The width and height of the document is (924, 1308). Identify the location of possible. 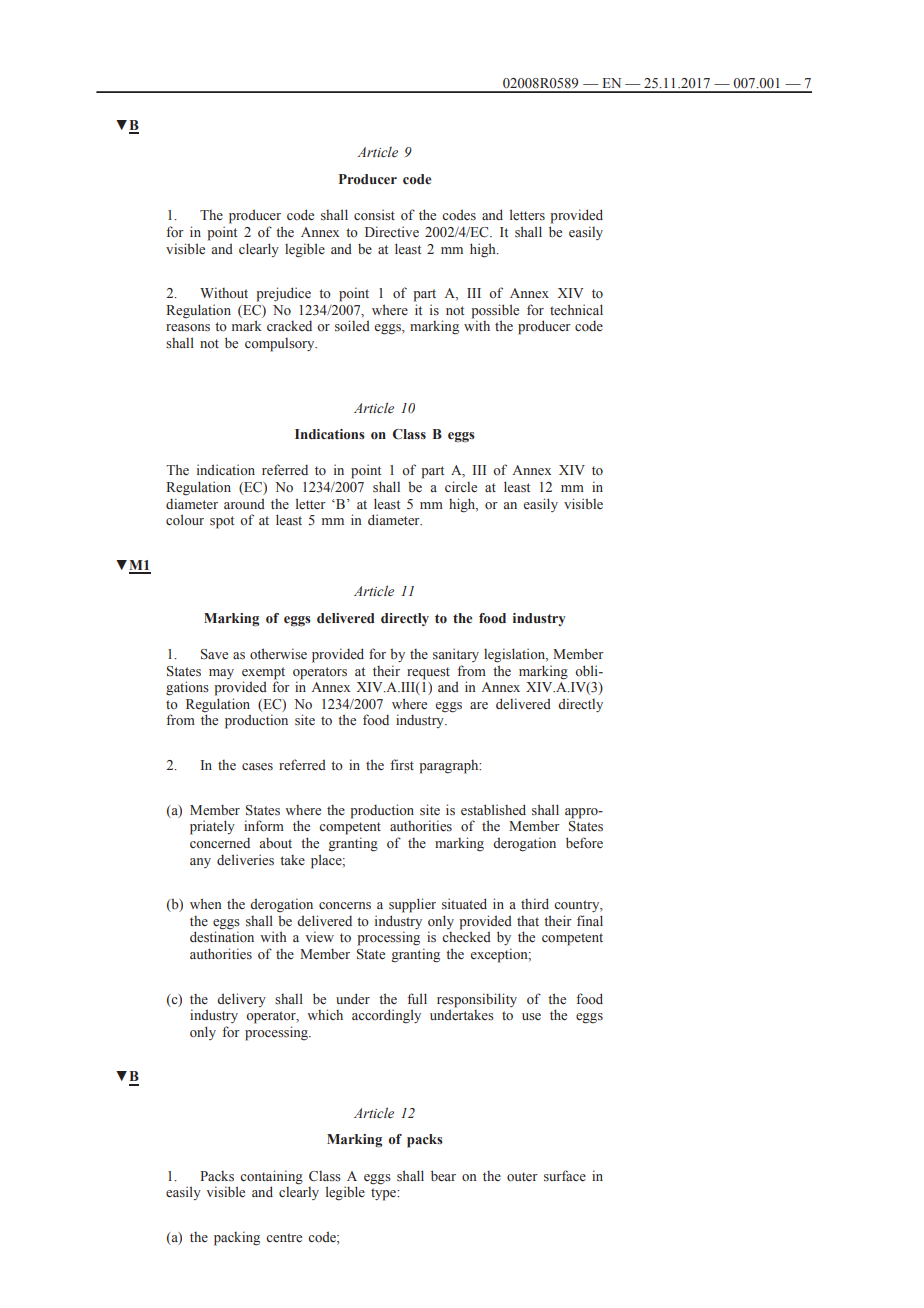
(495, 311).
